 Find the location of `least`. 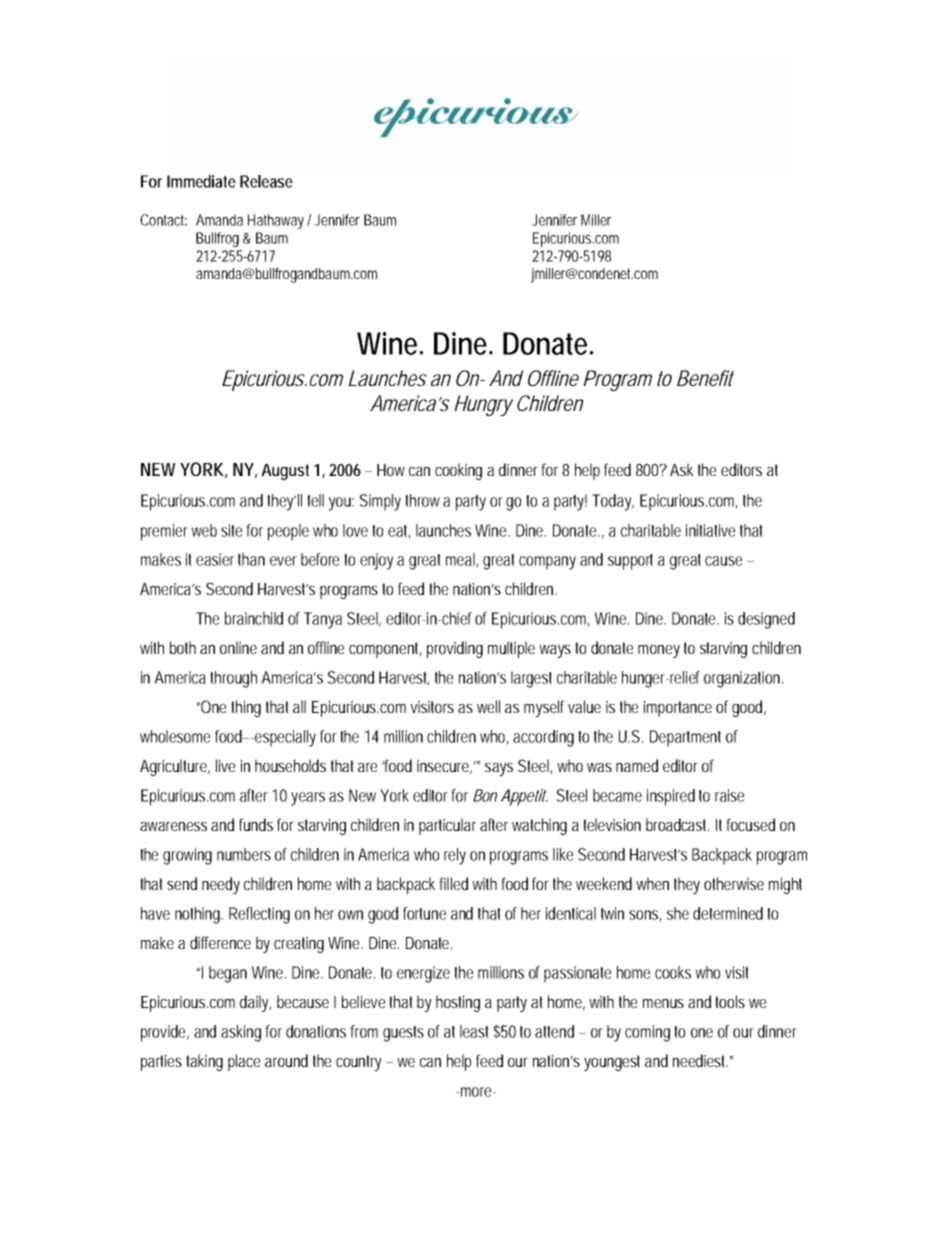

least is located at coordinates (474, 1031).
